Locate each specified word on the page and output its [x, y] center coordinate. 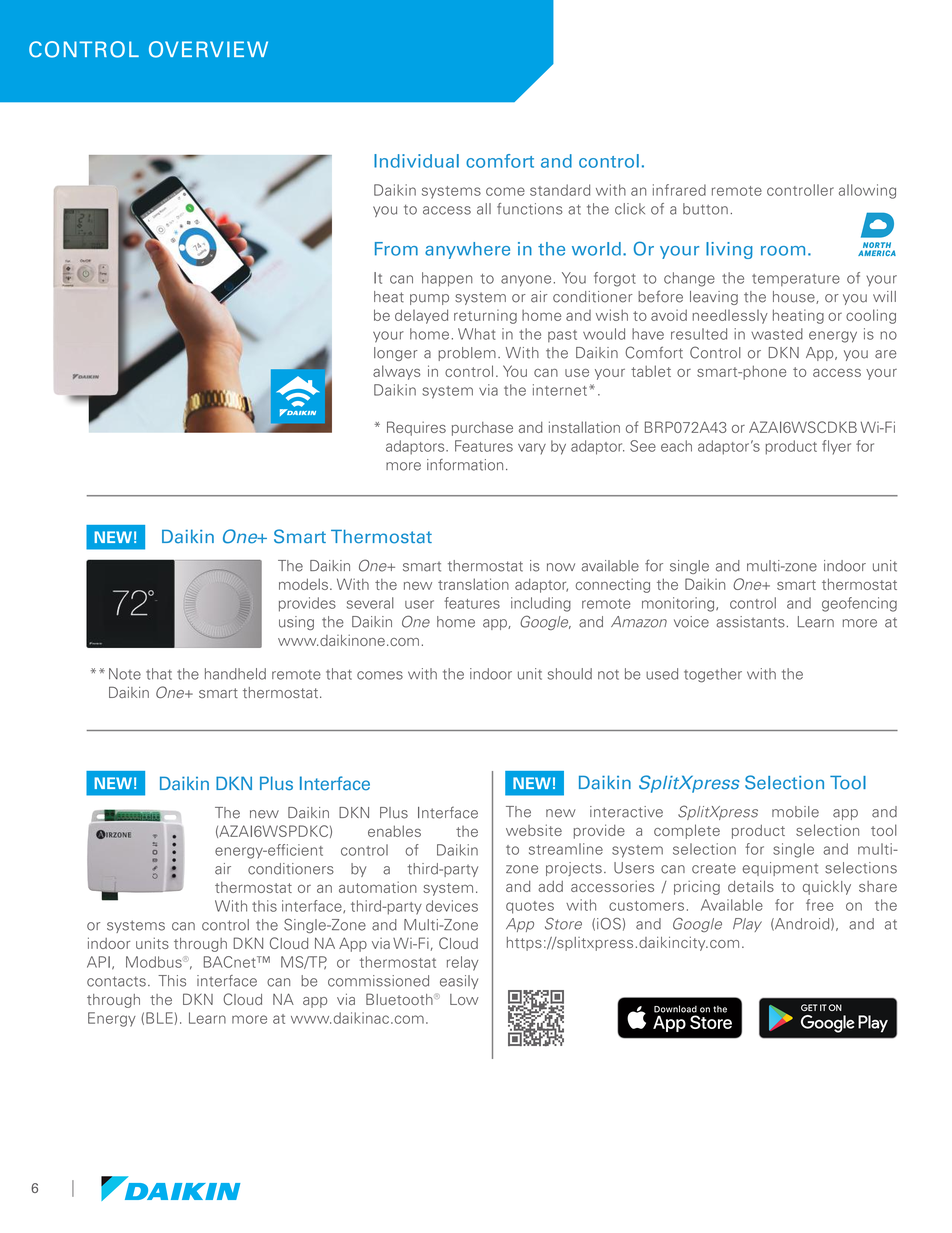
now [561, 567]
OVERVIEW [208, 49]
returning [485, 316]
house [795, 297]
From [396, 249]
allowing [867, 191]
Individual [416, 161]
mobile [795, 812]
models [303, 584]
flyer [836, 447]
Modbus [155, 962]
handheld [235, 674]
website [534, 830]
